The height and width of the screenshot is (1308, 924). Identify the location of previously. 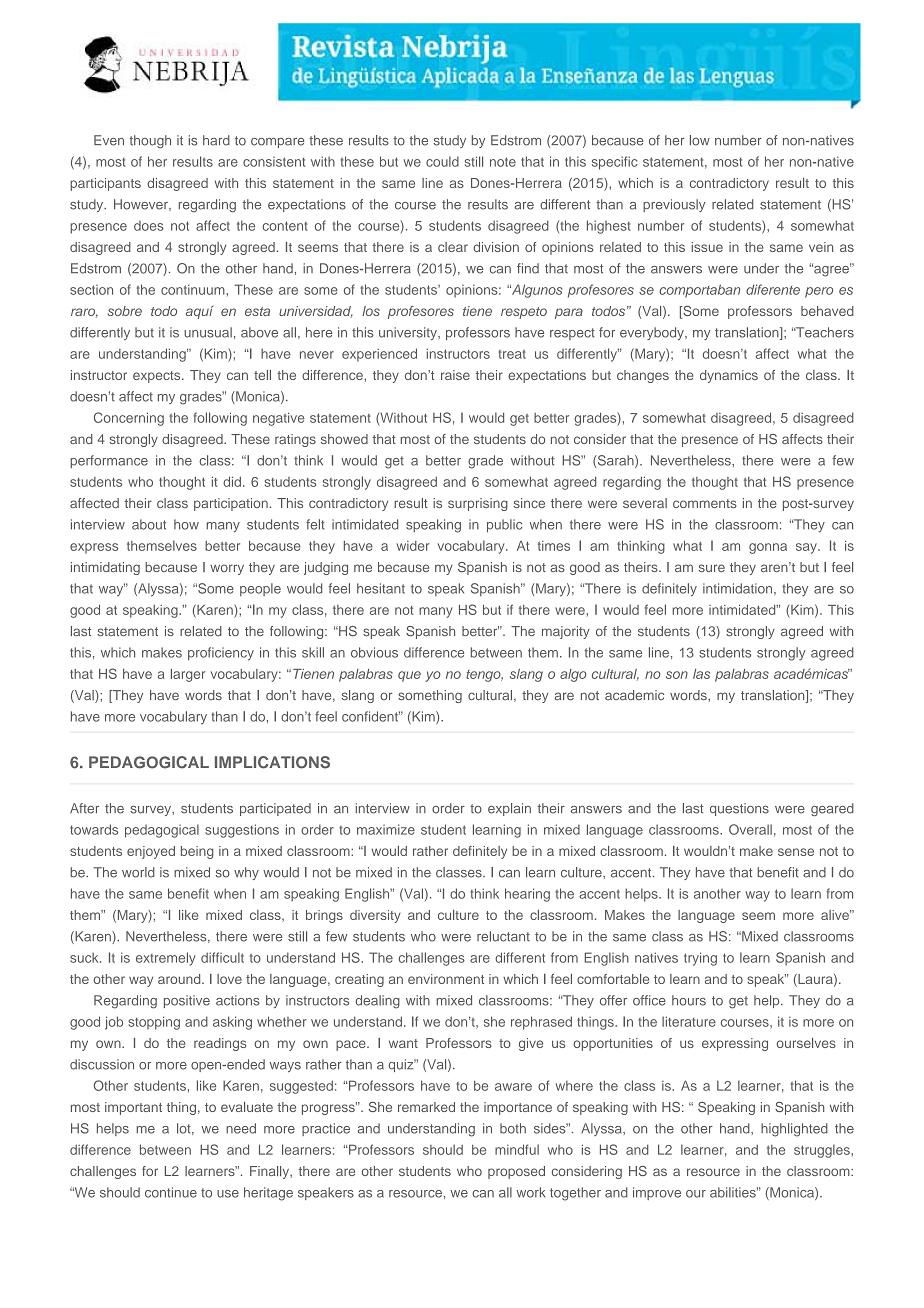
(674, 205).
